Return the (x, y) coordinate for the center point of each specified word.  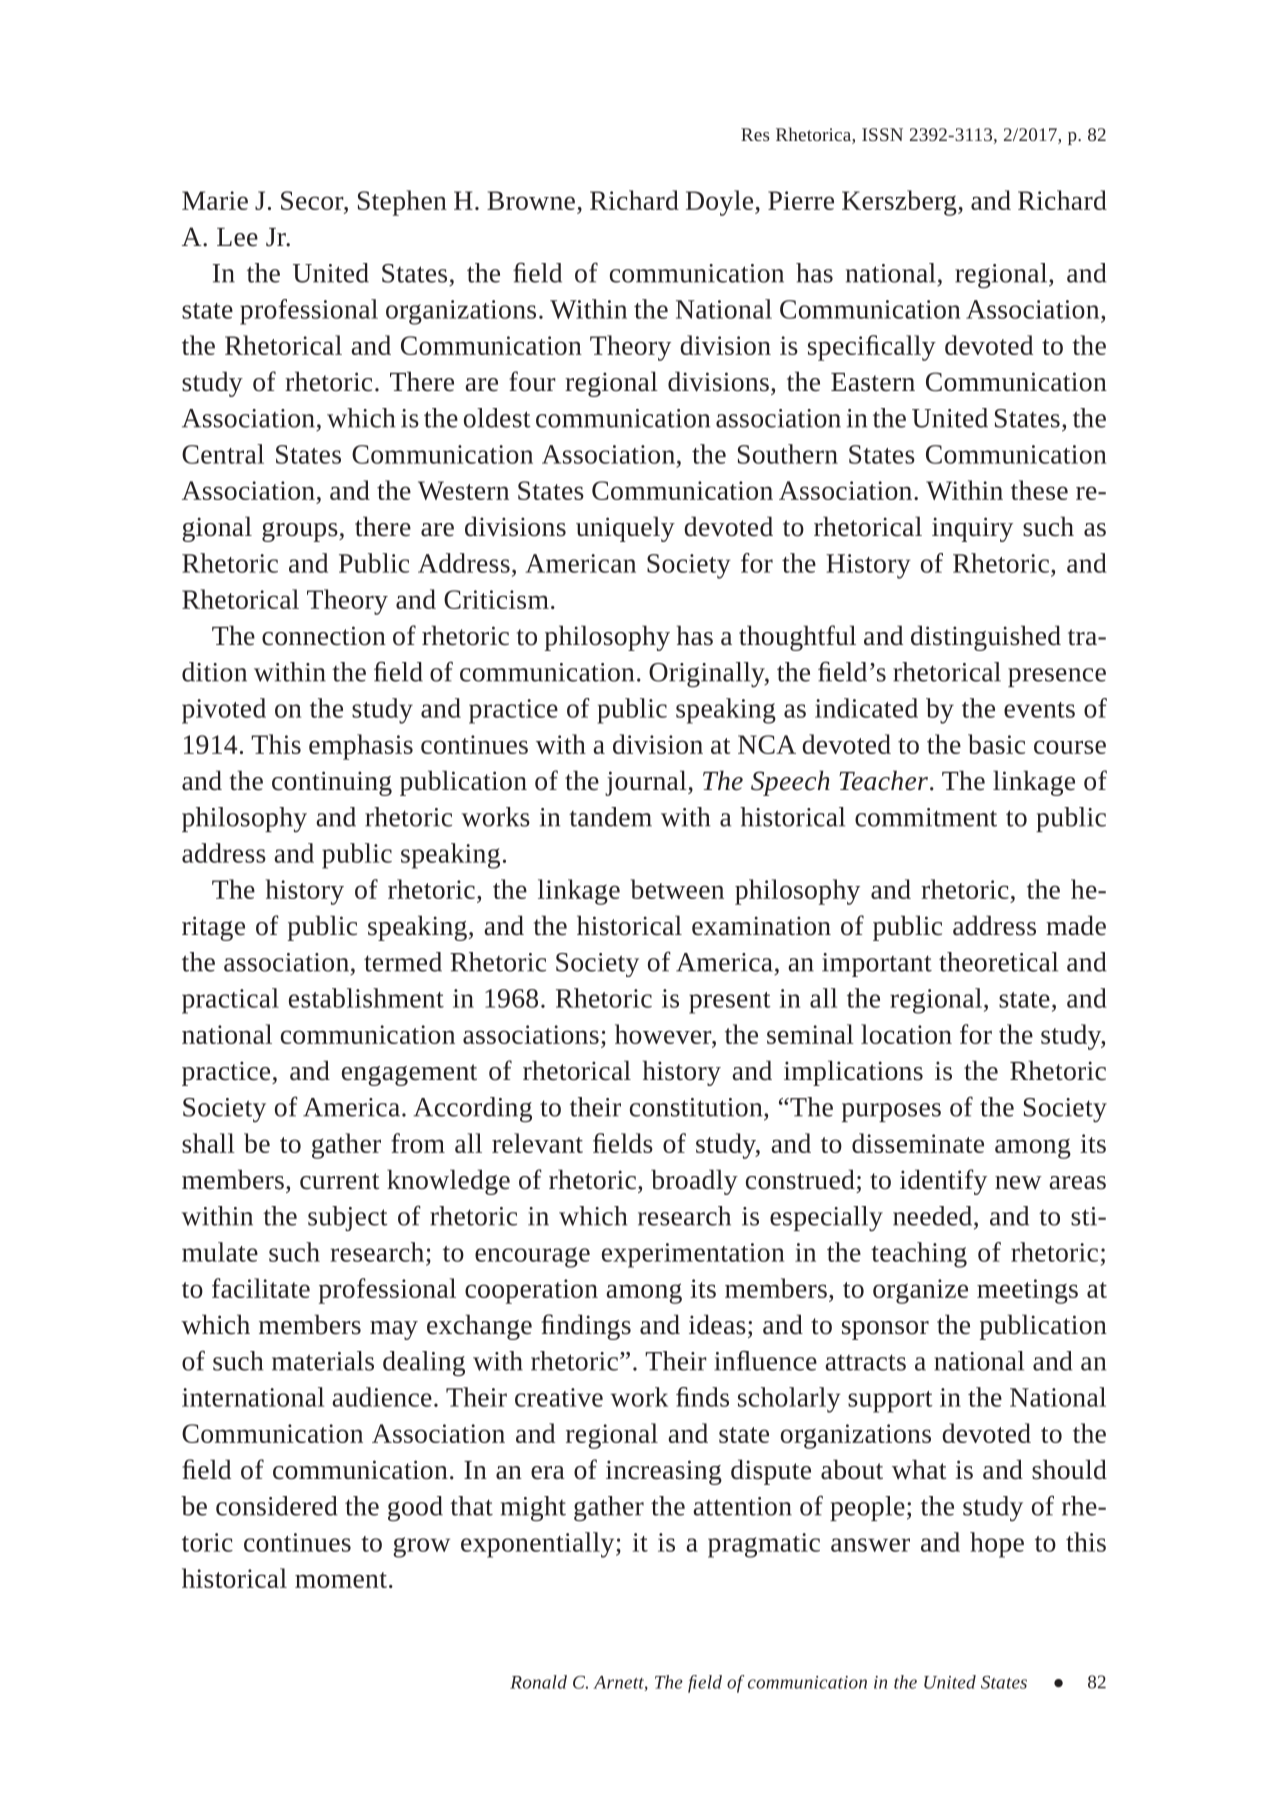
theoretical (998, 962)
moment (341, 1580)
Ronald (538, 1682)
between (677, 889)
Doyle (719, 203)
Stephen (402, 203)
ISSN (882, 134)
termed (403, 962)
